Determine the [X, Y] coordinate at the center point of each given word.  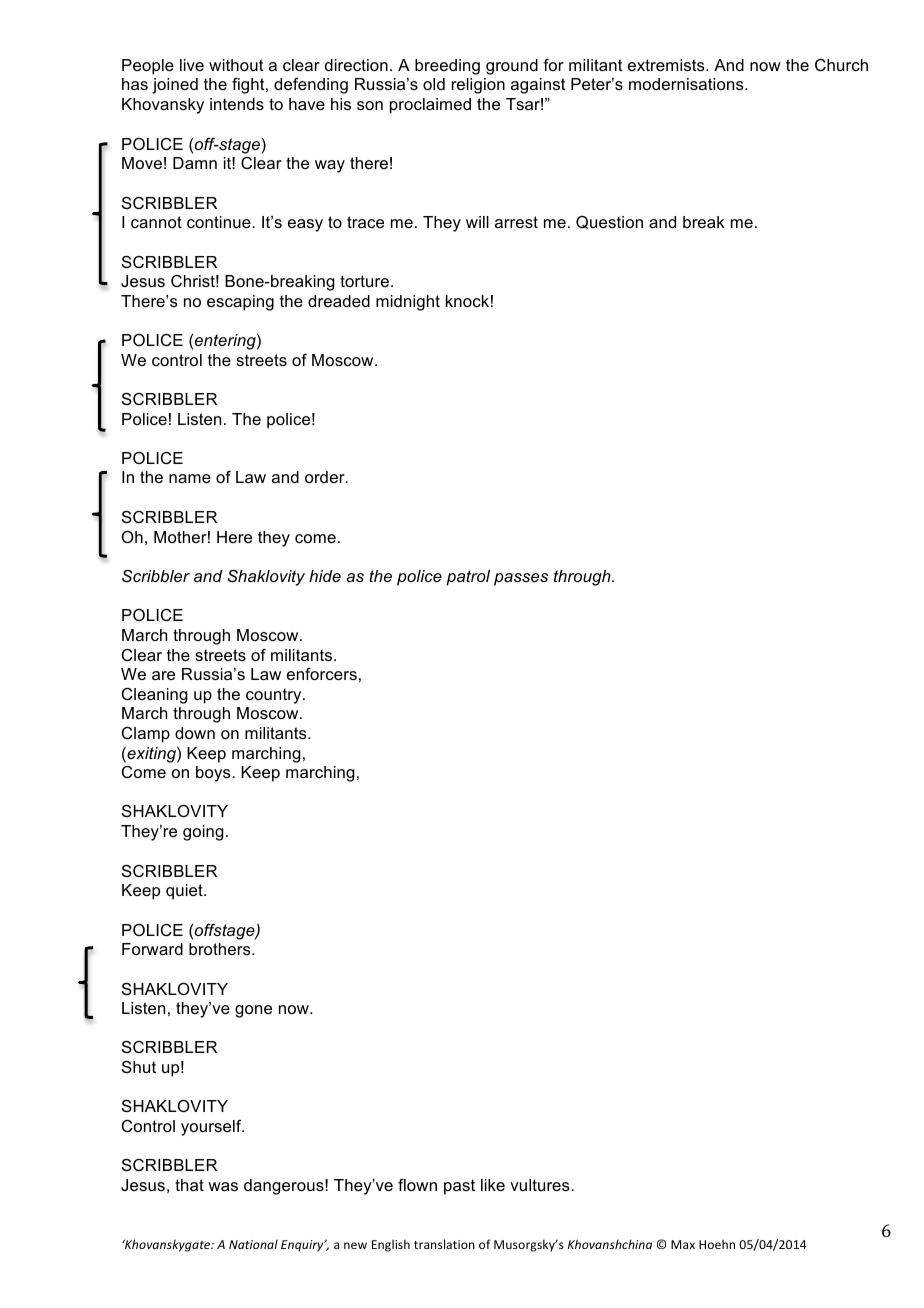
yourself [212, 1128]
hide [325, 576]
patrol [468, 578]
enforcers [322, 674]
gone [253, 1011]
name [190, 478]
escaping [240, 303]
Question [609, 222]
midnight [408, 303]
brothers [221, 949]
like [493, 1185]
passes [521, 579]
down [195, 733]
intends [237, 104]
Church [841, 65]
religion [478, 86]
